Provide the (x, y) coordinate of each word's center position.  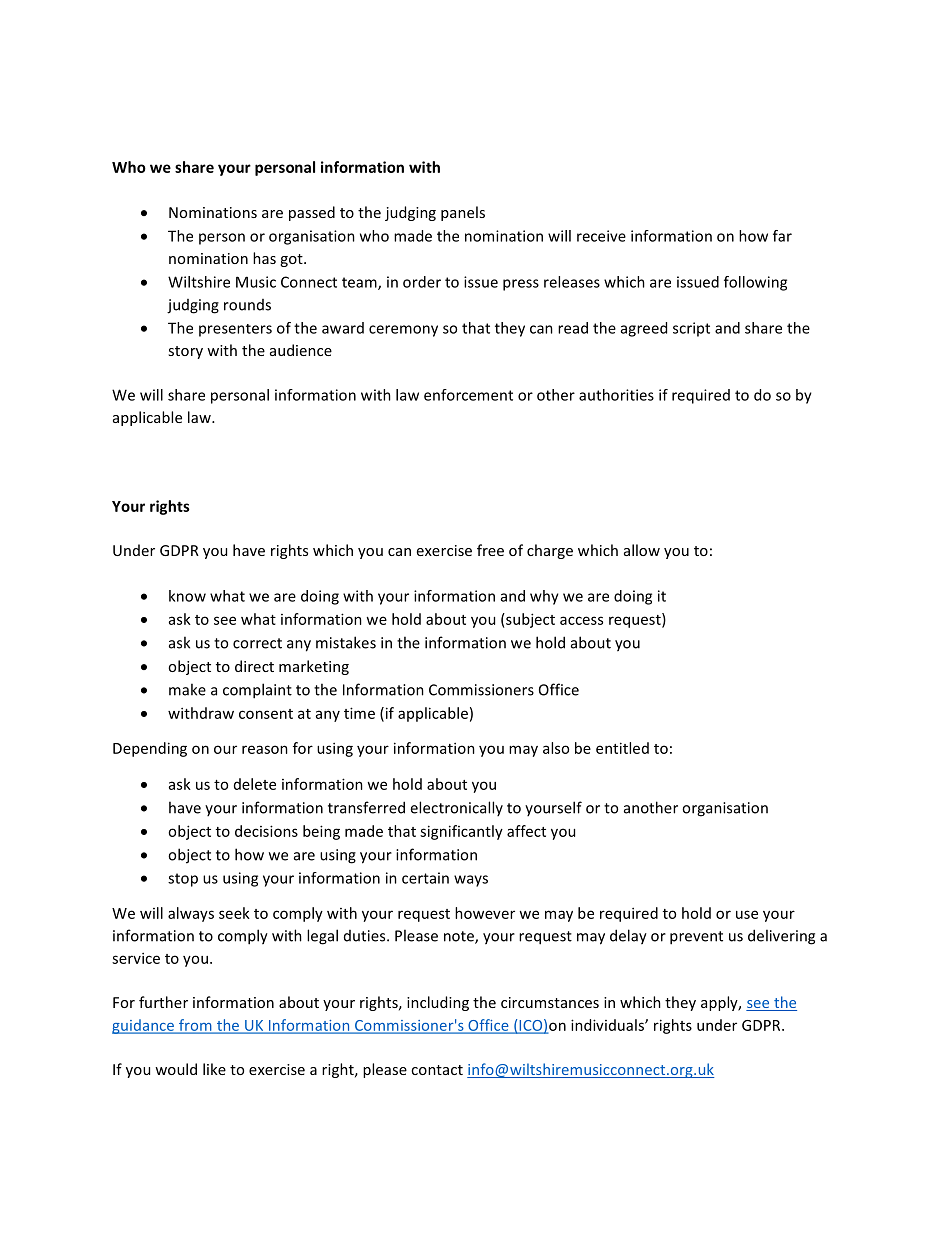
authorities (616, 395)
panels (463, 213)
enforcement (468, 395)
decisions (266, 831)
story (185, 352)
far (782, 236)
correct (257, 643)
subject (529, 620)
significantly (461, 832)
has (264, 258)
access (581, 620)
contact (437, 1070)
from (195, 1026)
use (747, 914)
